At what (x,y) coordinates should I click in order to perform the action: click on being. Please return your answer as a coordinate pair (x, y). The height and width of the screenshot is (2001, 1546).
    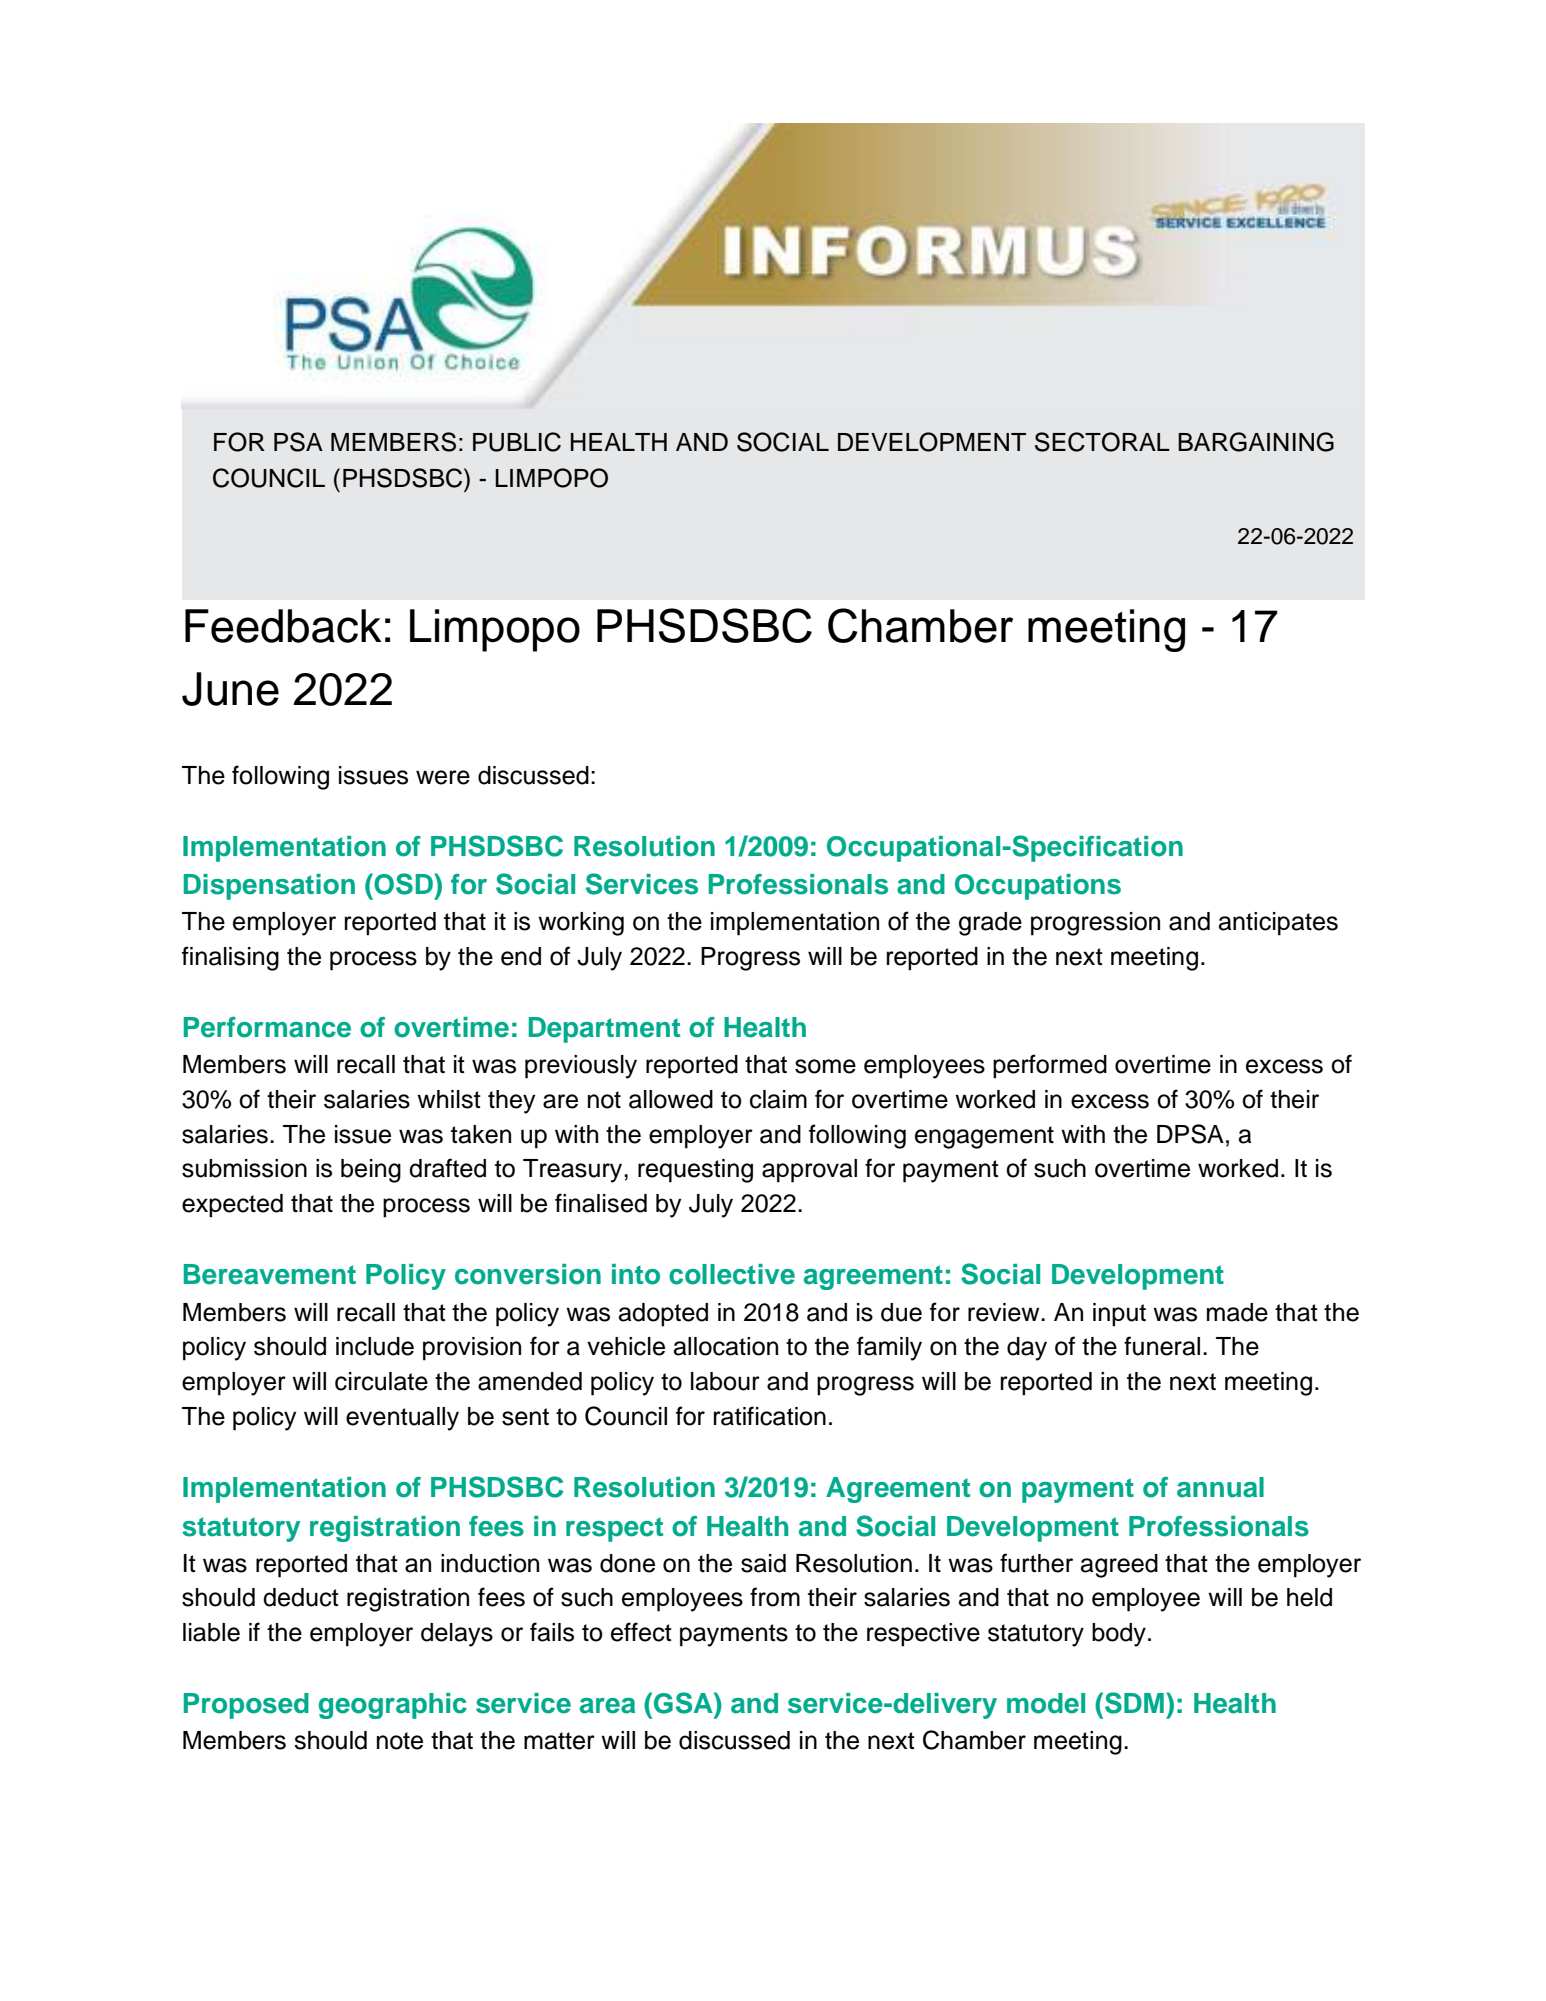
    Looking at the image, I should click on (371, 1171).
